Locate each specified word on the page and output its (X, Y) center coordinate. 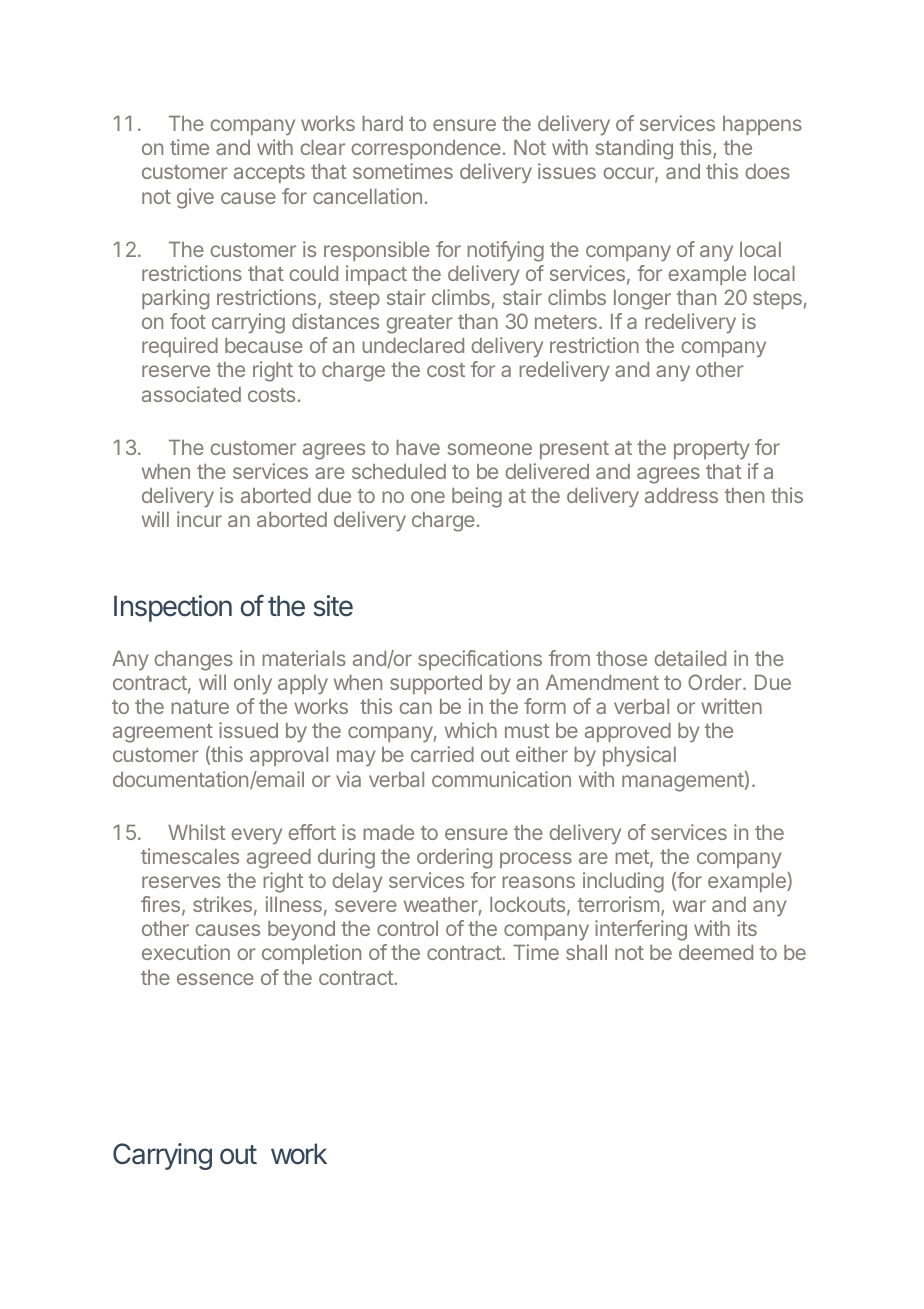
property (712, 450)
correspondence (426, 149)
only (253, 684)
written (731, 706)
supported (436, 684)
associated (191, 394)
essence (215, 979)
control (407, 928)
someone (489, 449)
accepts (269, 174)
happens (762, 125)
